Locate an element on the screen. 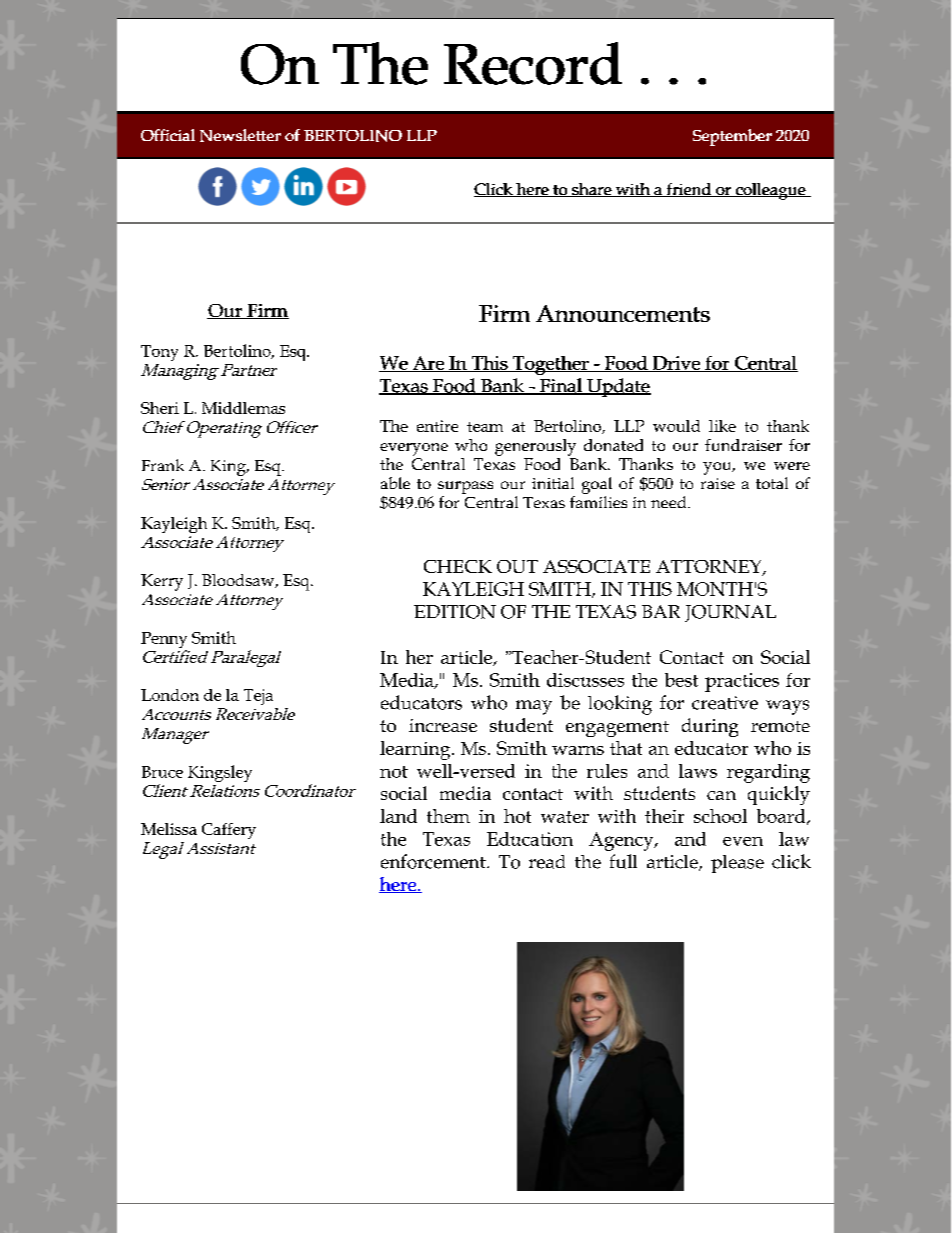 The image size is (952, 1233). Newsletter is located at coordinates (240, 135).
